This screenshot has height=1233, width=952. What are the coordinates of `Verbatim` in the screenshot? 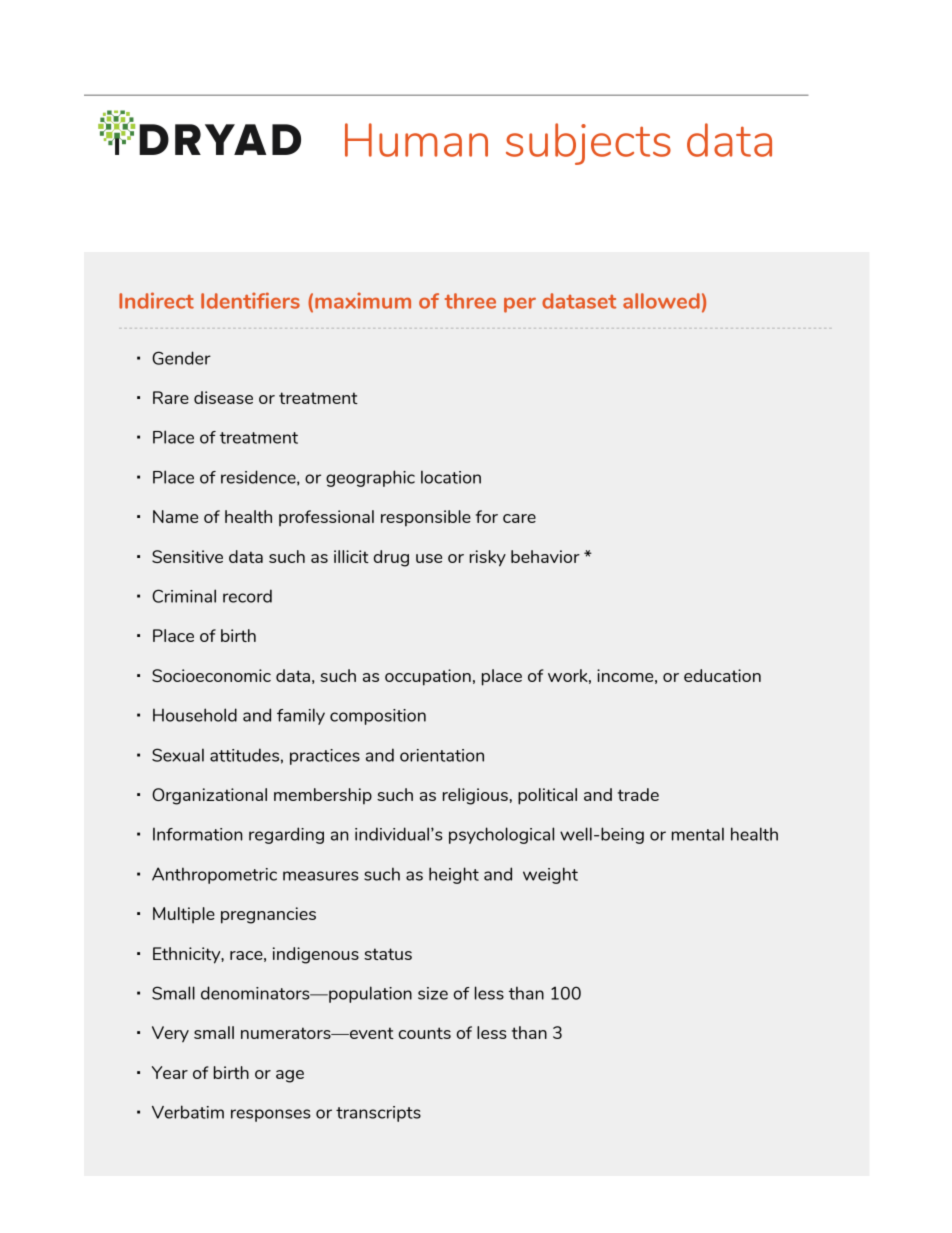 It's located at (188, 1112).
